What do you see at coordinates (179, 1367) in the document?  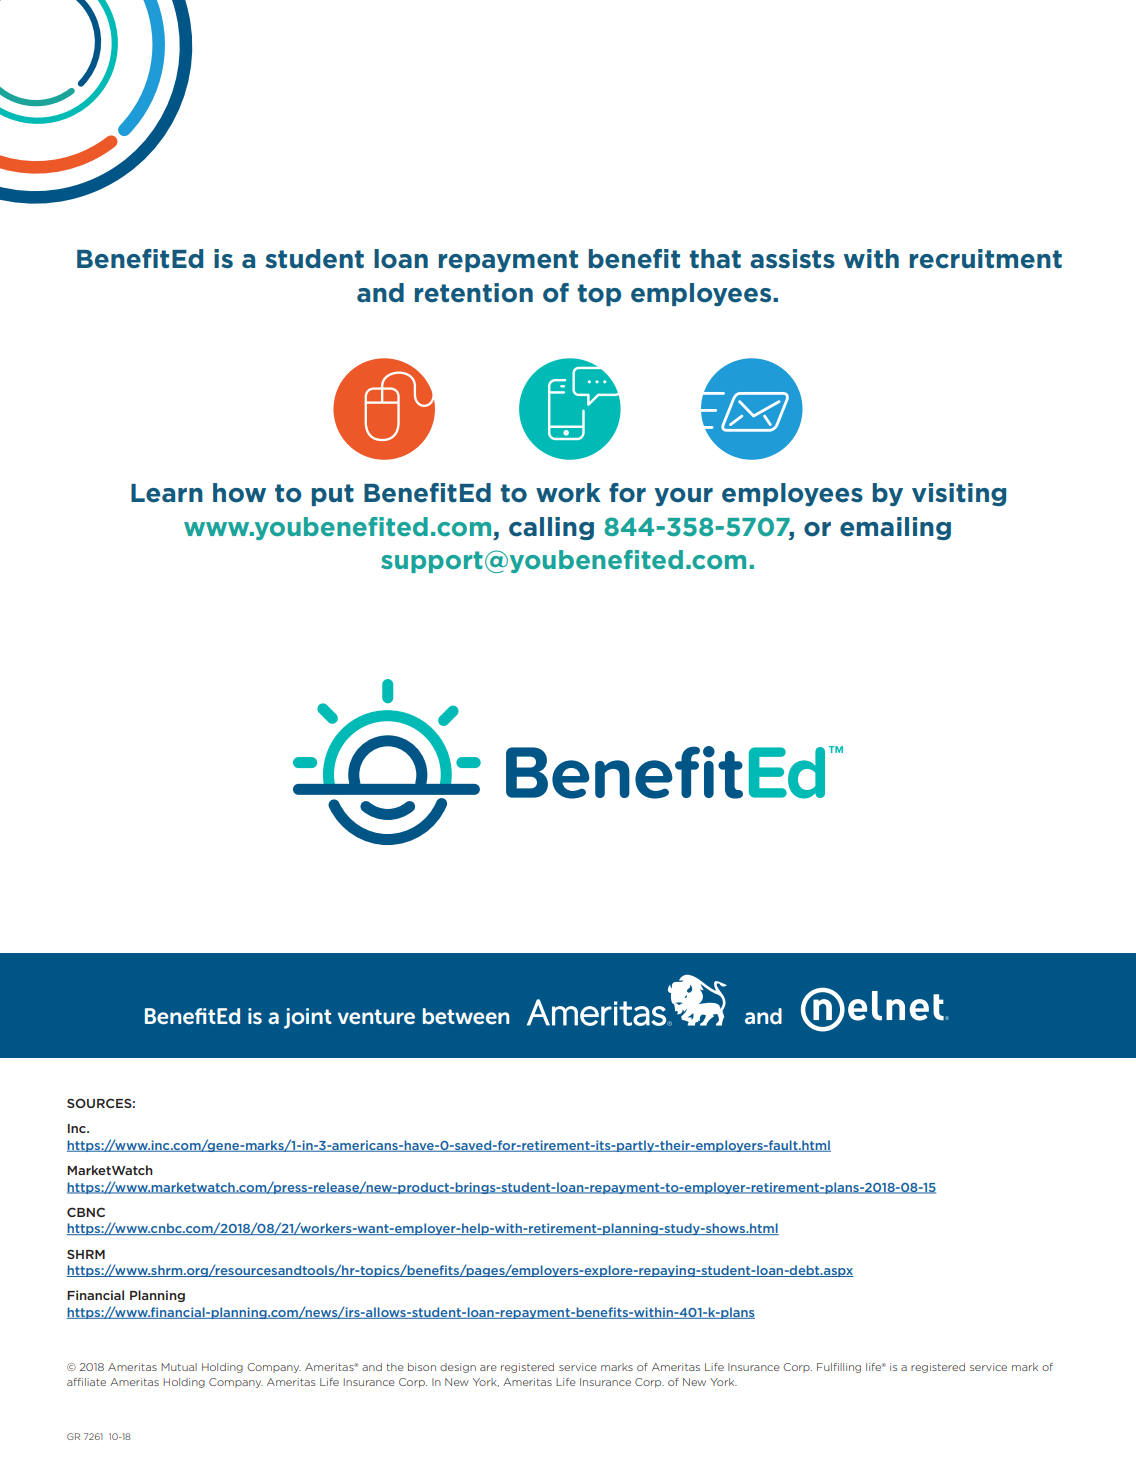 I see `Mutual` at bounding box center [179, 1367].
